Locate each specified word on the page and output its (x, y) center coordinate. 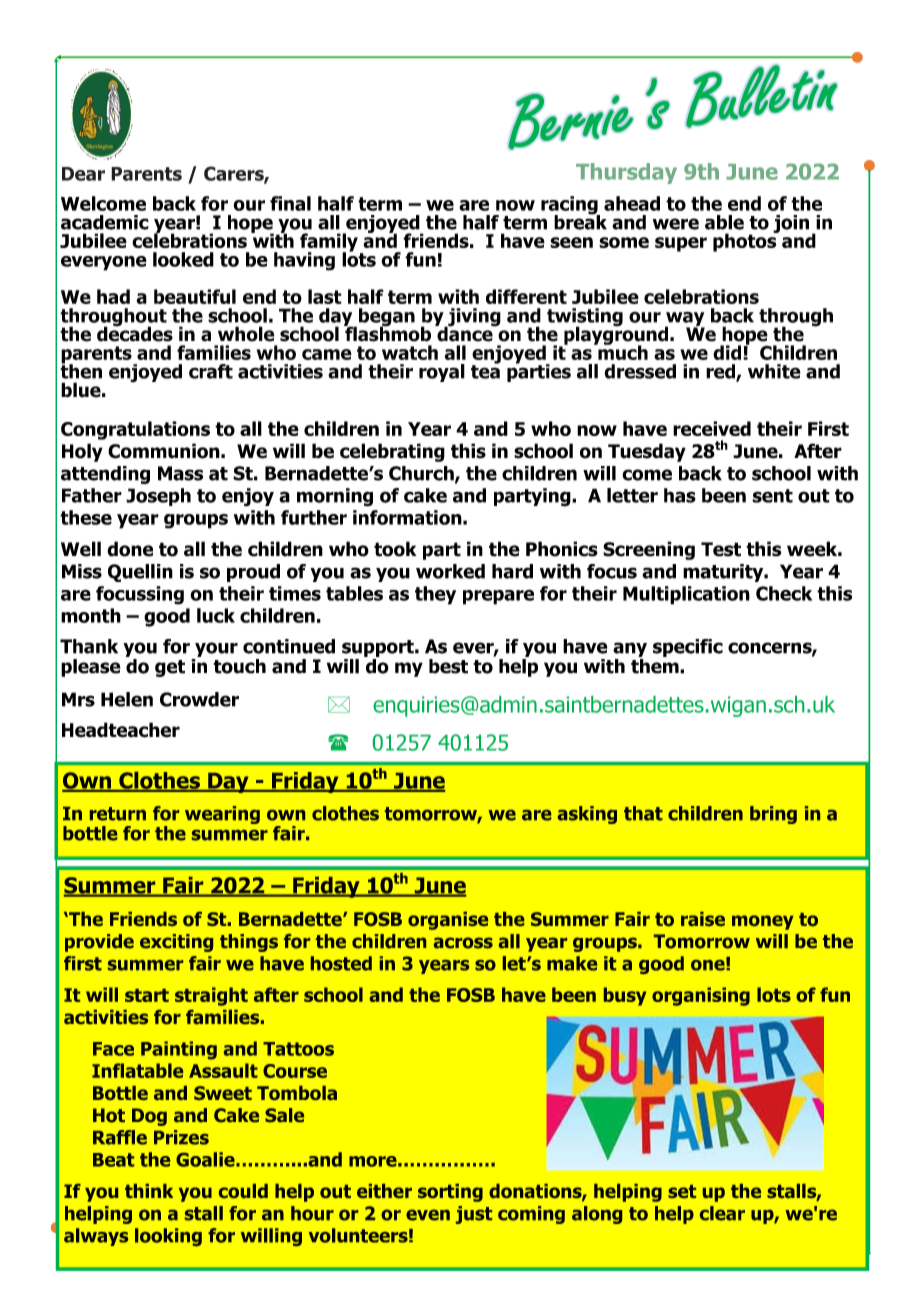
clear (722, 1213)
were (676, 224)
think (149, 1191)
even (428, 1215)
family (329, 243)
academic (105, 222)
